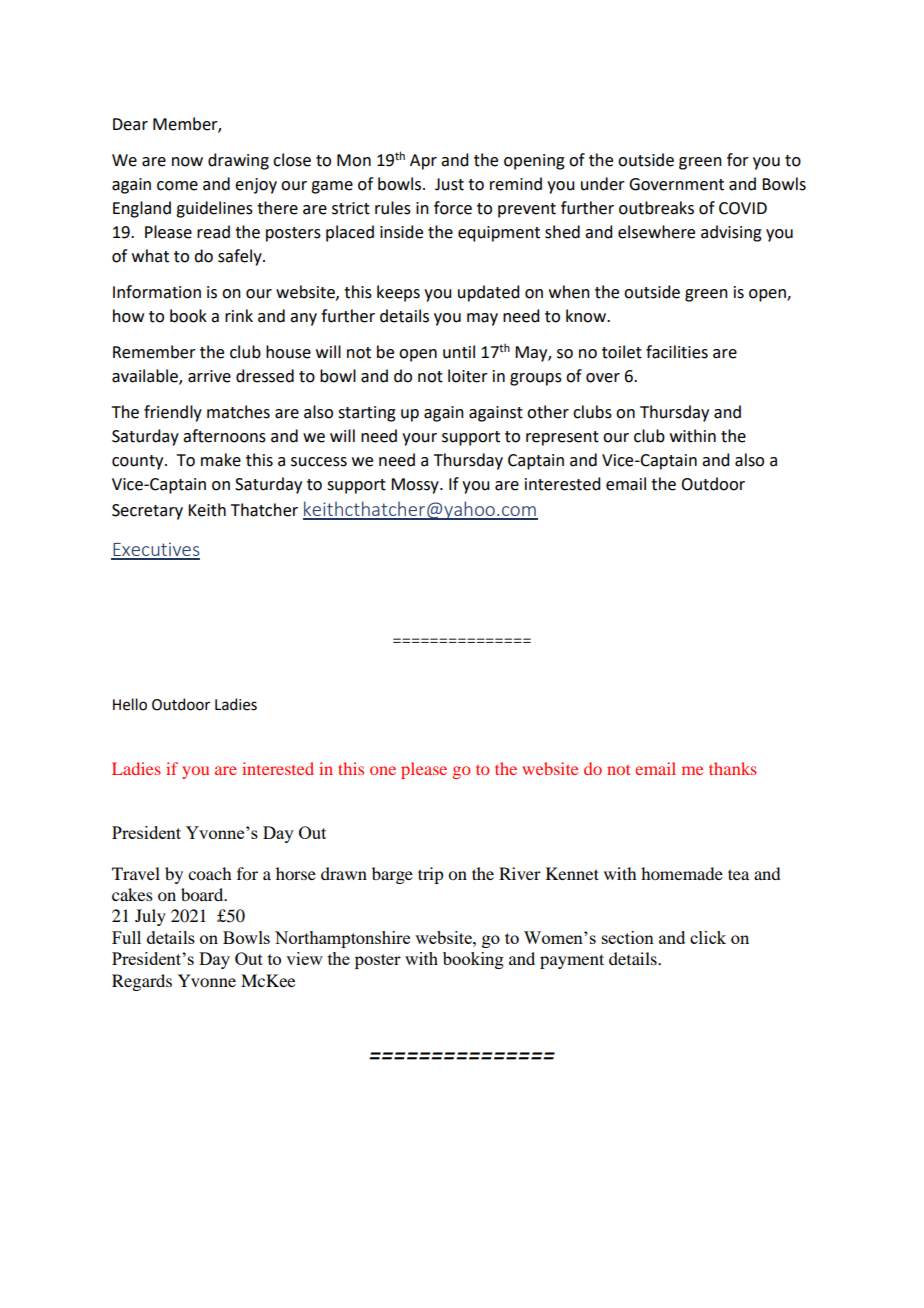 This image has width=924, height=1308. I want to click on thanks, so click(733, 768).
